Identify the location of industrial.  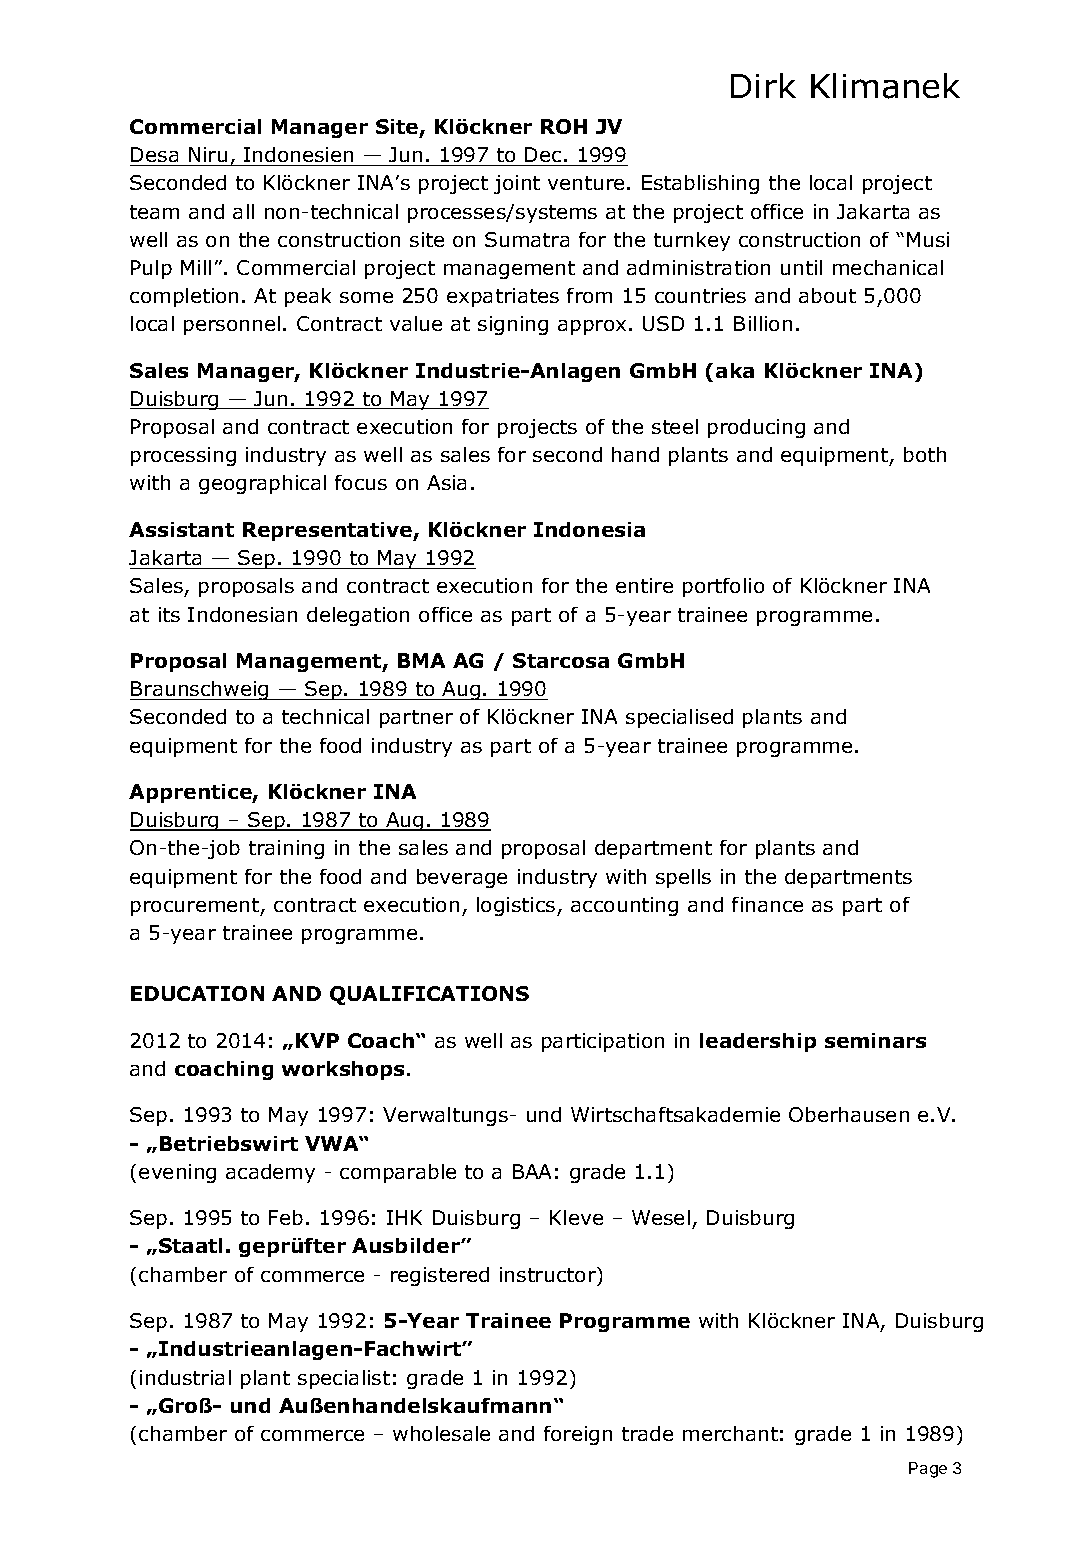
(185, 1377).
